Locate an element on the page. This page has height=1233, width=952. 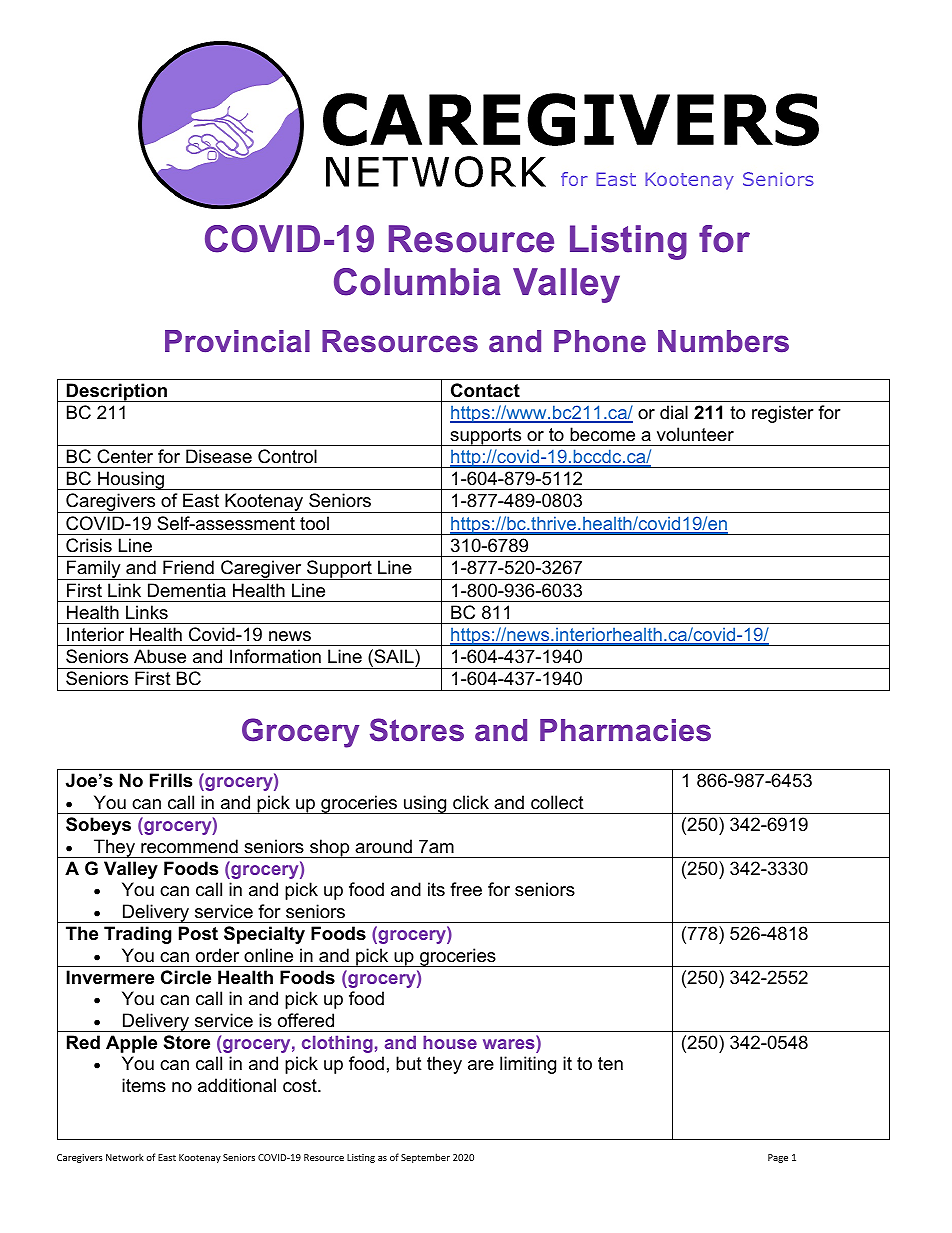
Pharmacies is located at coordinates (625, 730).
